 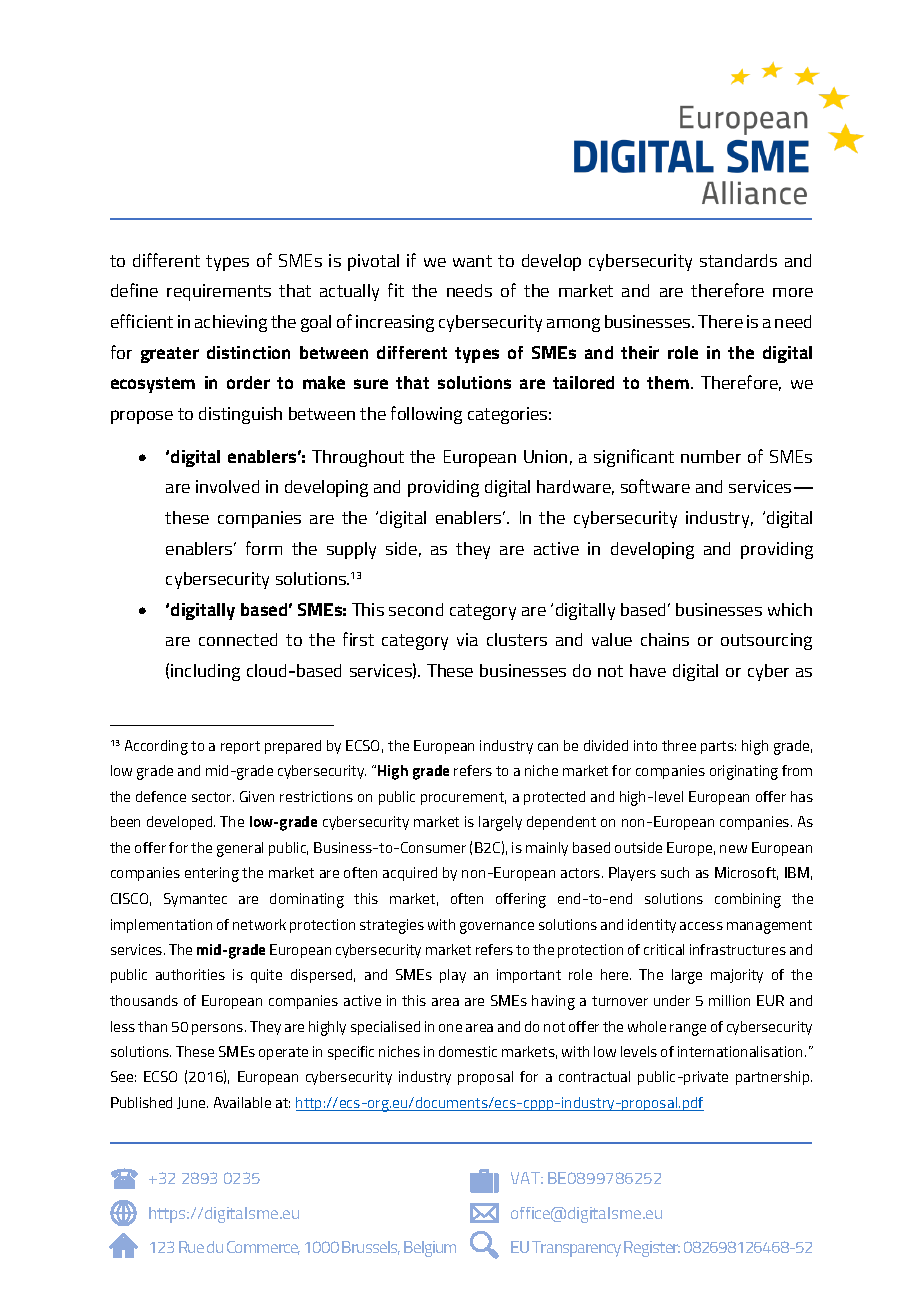 What do you see at coordinates (729, 1000) in the screenshot?
I see `million` at bounding box center [729, 1000].
